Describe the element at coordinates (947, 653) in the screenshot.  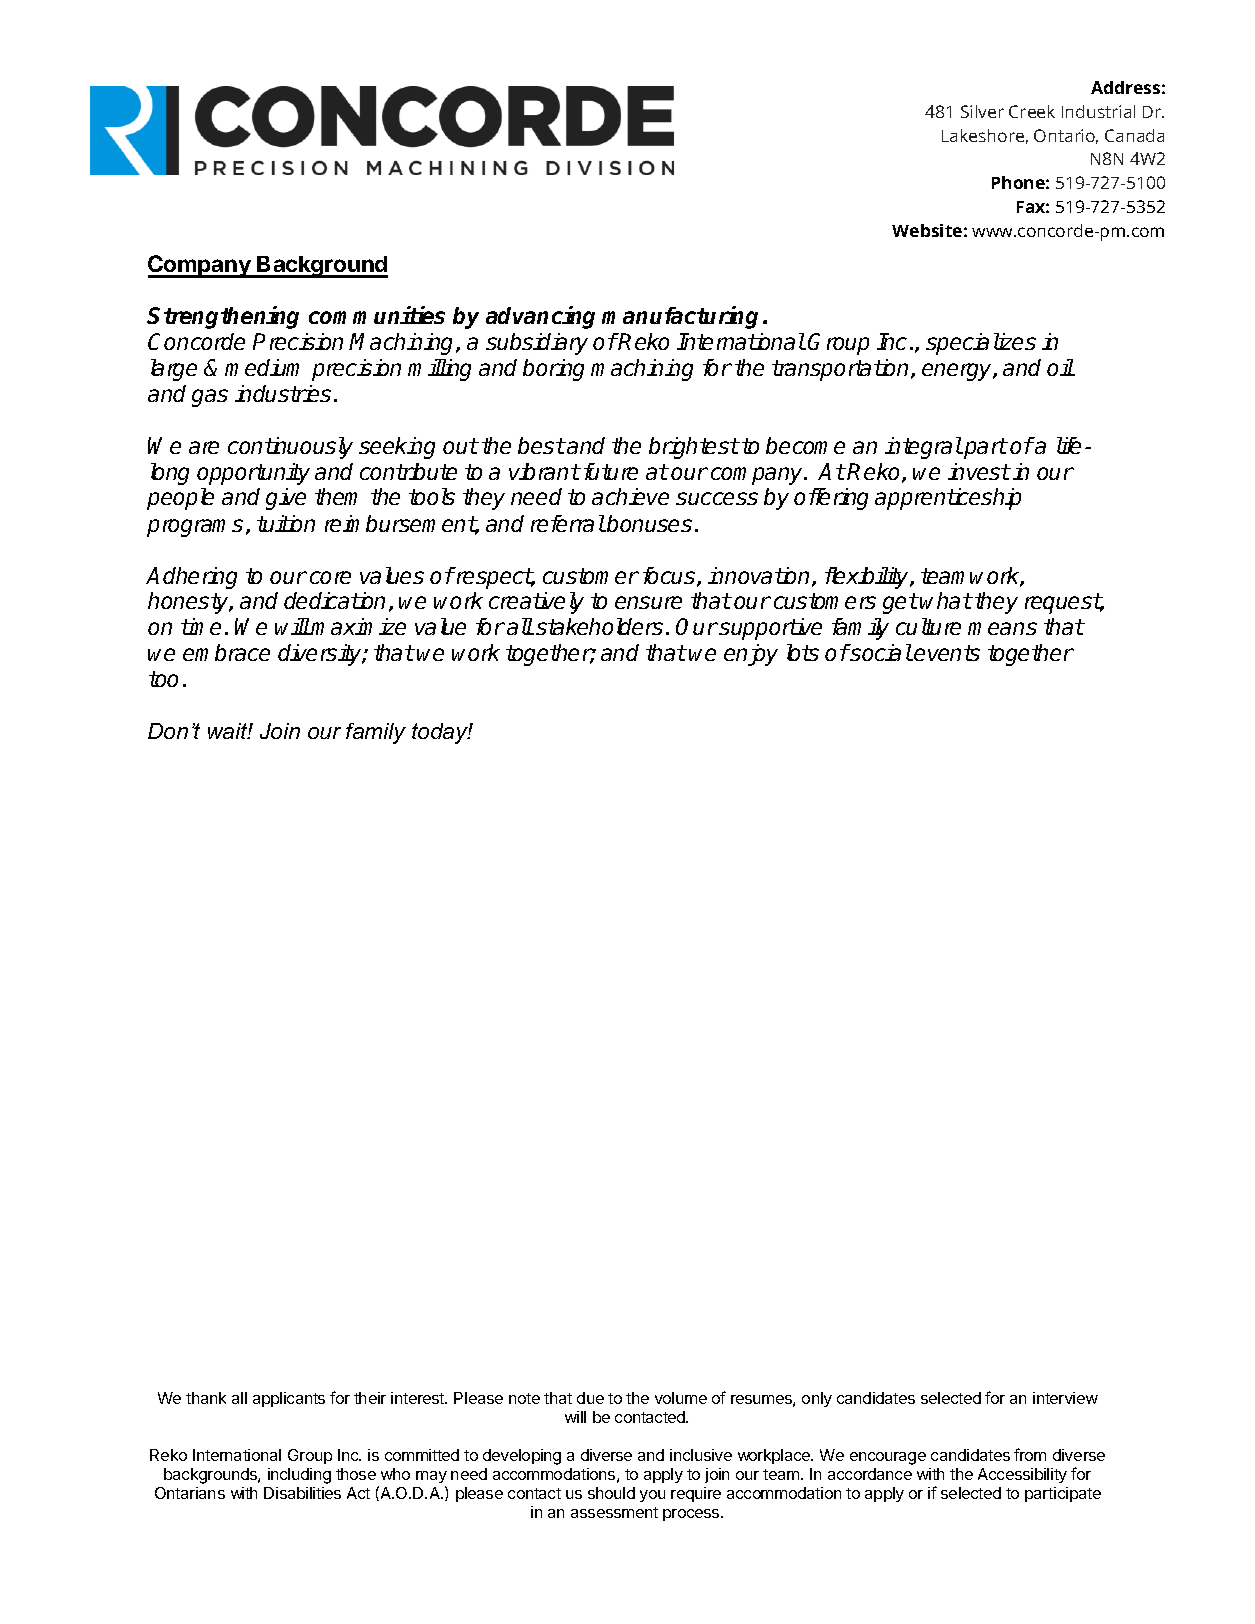
I see `events` at that location.
